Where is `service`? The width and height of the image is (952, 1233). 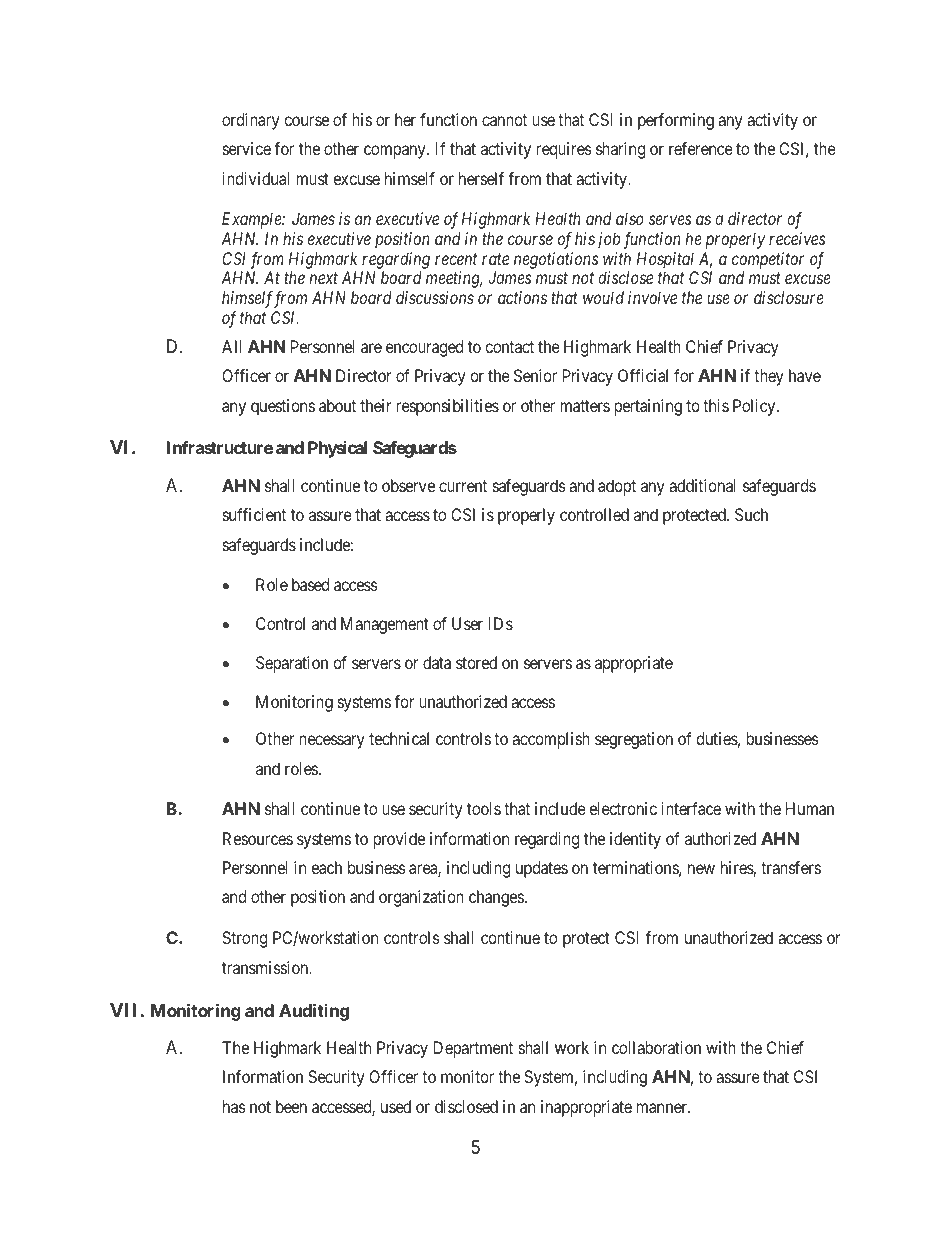
service is located at coordinates (247, 148).
